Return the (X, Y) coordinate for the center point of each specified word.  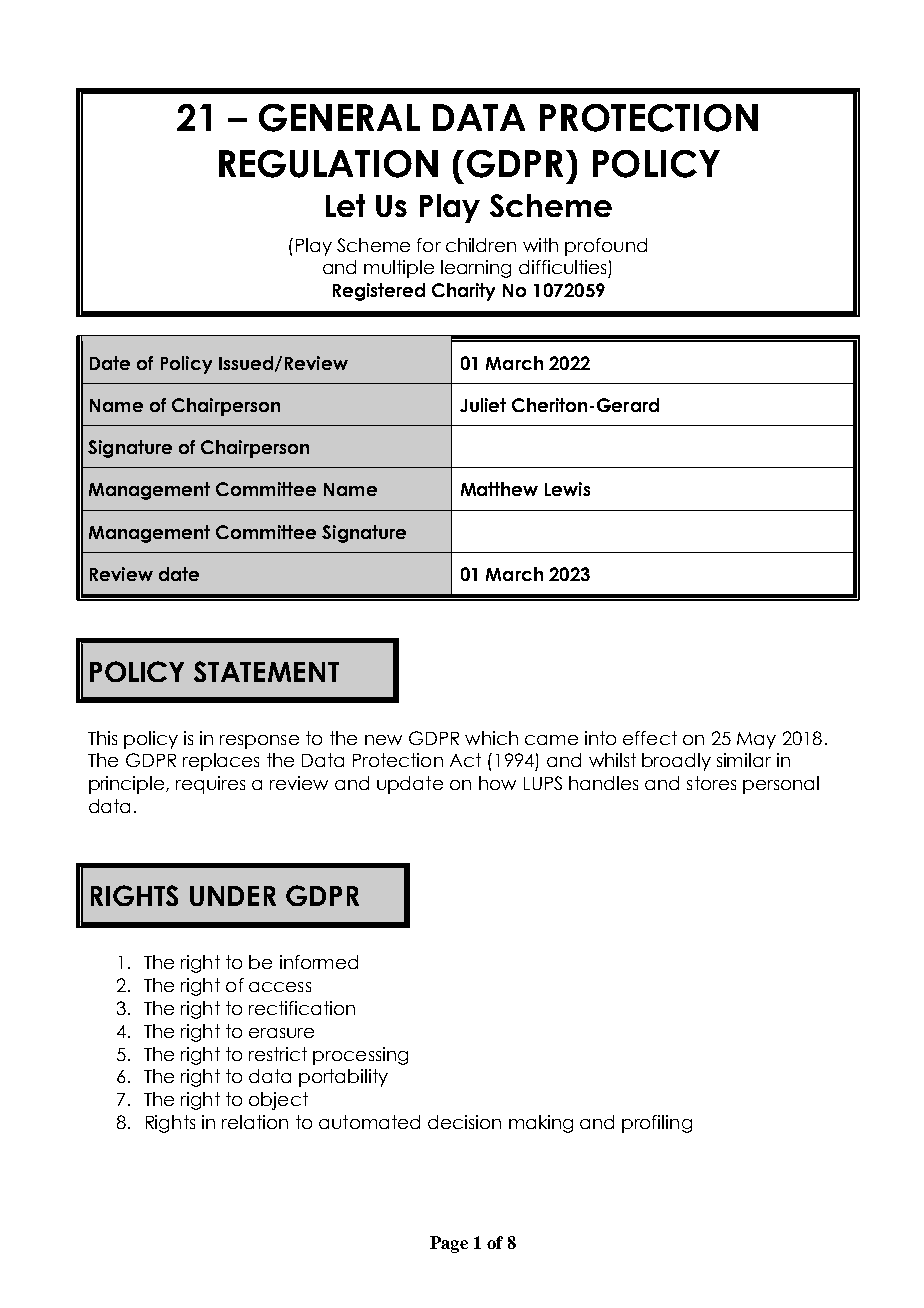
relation (255, 1122)
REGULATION (328, 164)
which (491, 738)
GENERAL (339, 118)
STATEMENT (266, 671)
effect (650, 738)
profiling (657, 1124)
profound (606, 247)
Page (449, 1244)
